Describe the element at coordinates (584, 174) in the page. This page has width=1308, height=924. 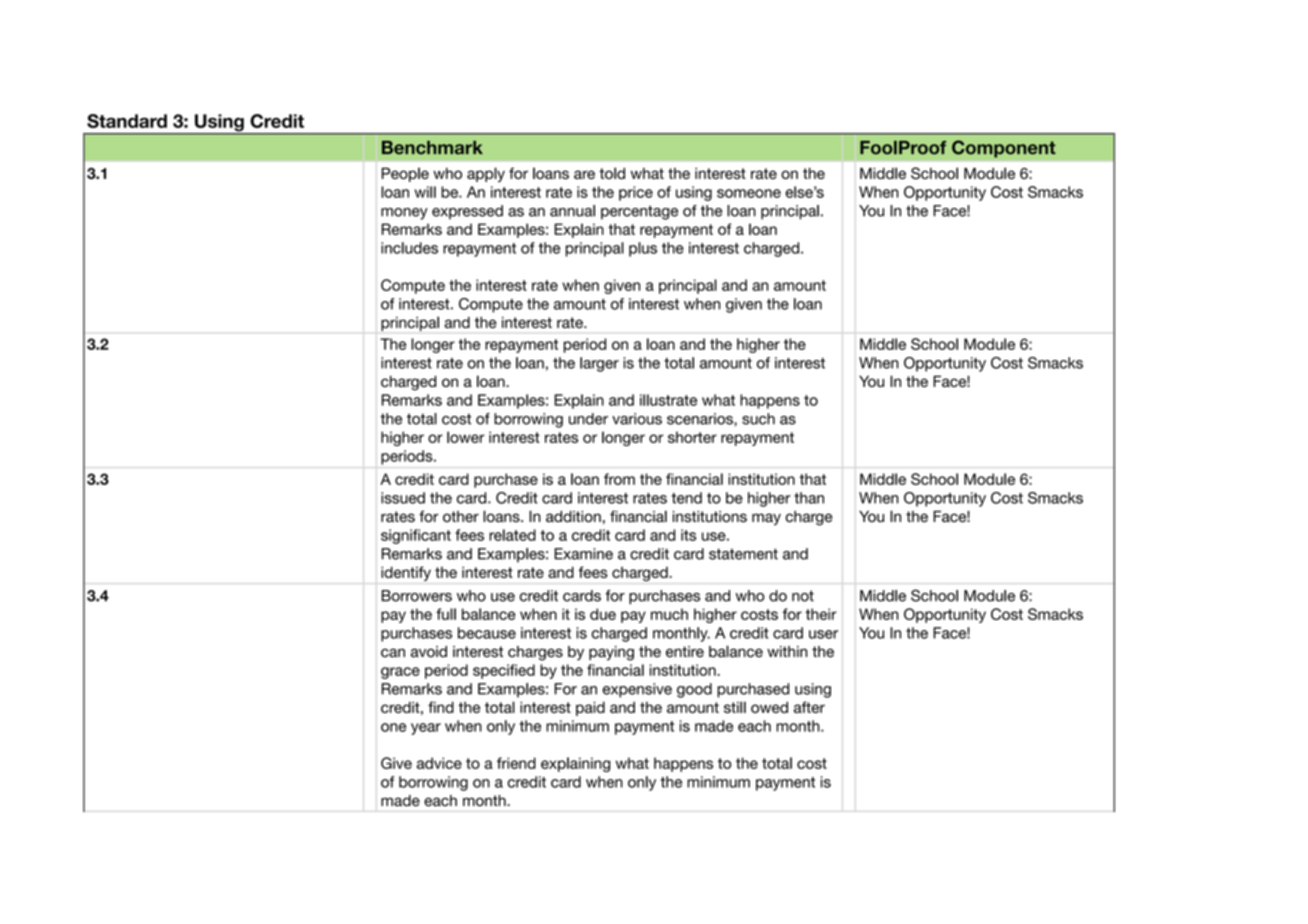
I see `are` at that location.
